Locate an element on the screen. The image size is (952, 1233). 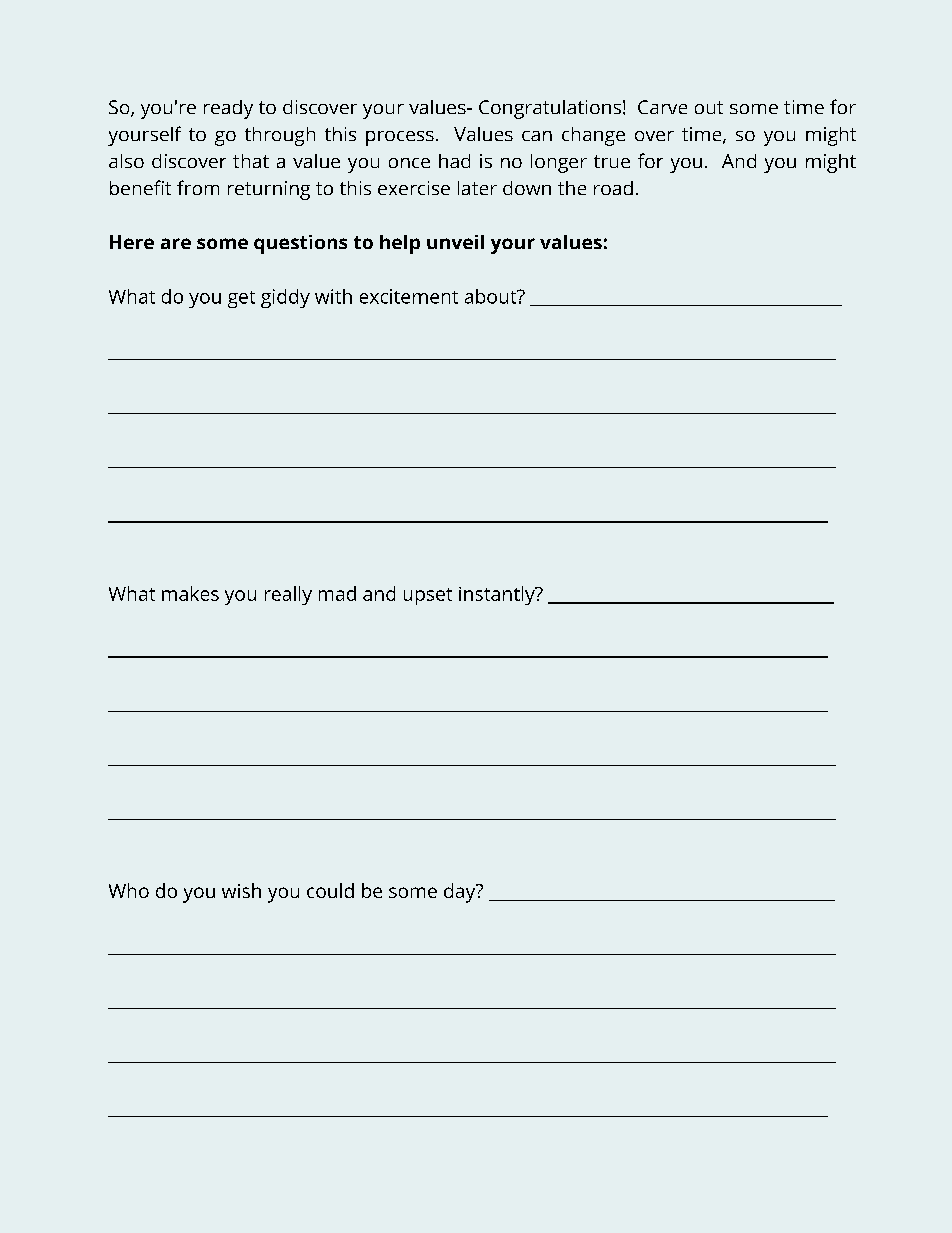
get is located at coordinates (241, 299).
